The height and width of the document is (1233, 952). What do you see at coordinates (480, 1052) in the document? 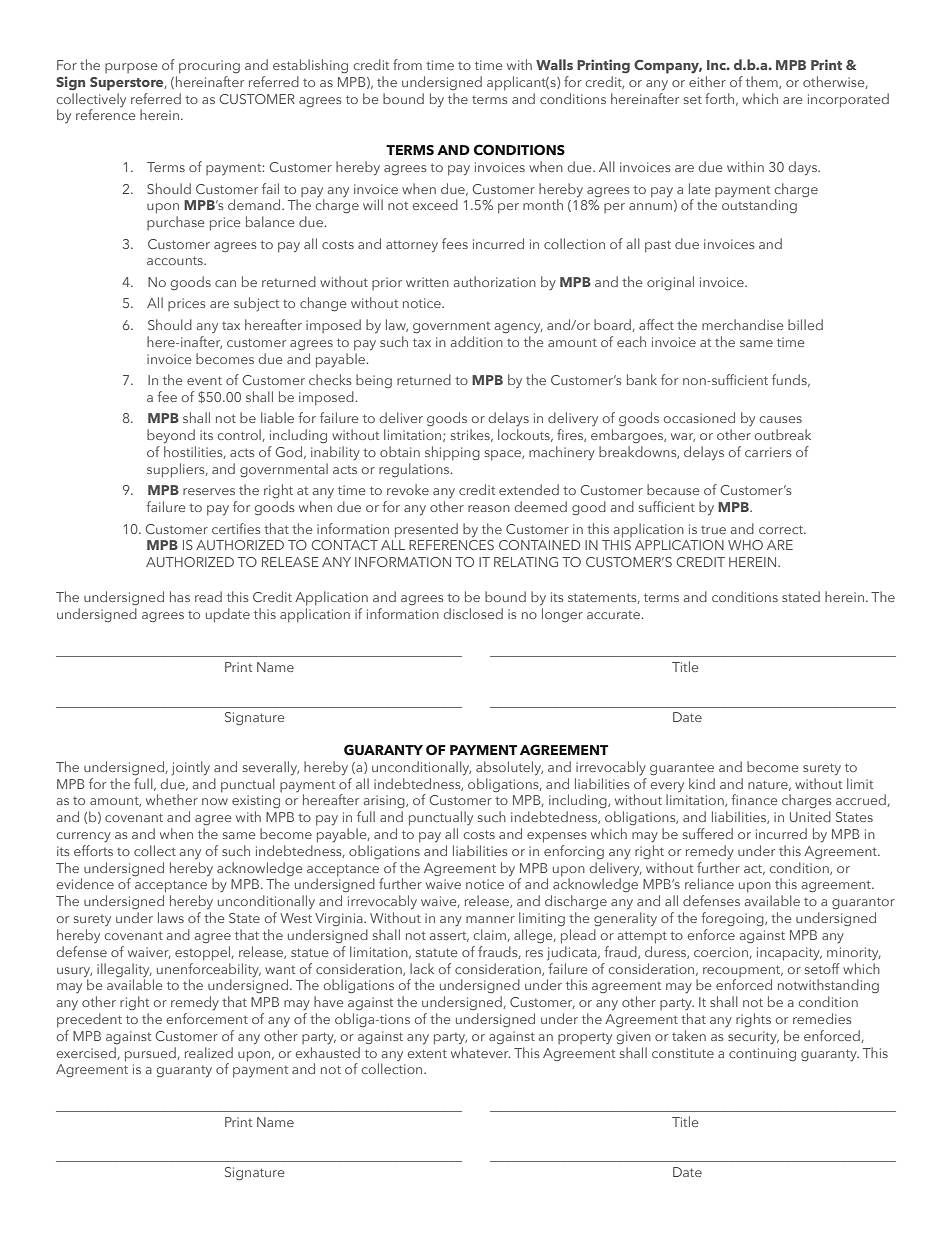
I see `whatever` at bounding box center [480, 1052].
